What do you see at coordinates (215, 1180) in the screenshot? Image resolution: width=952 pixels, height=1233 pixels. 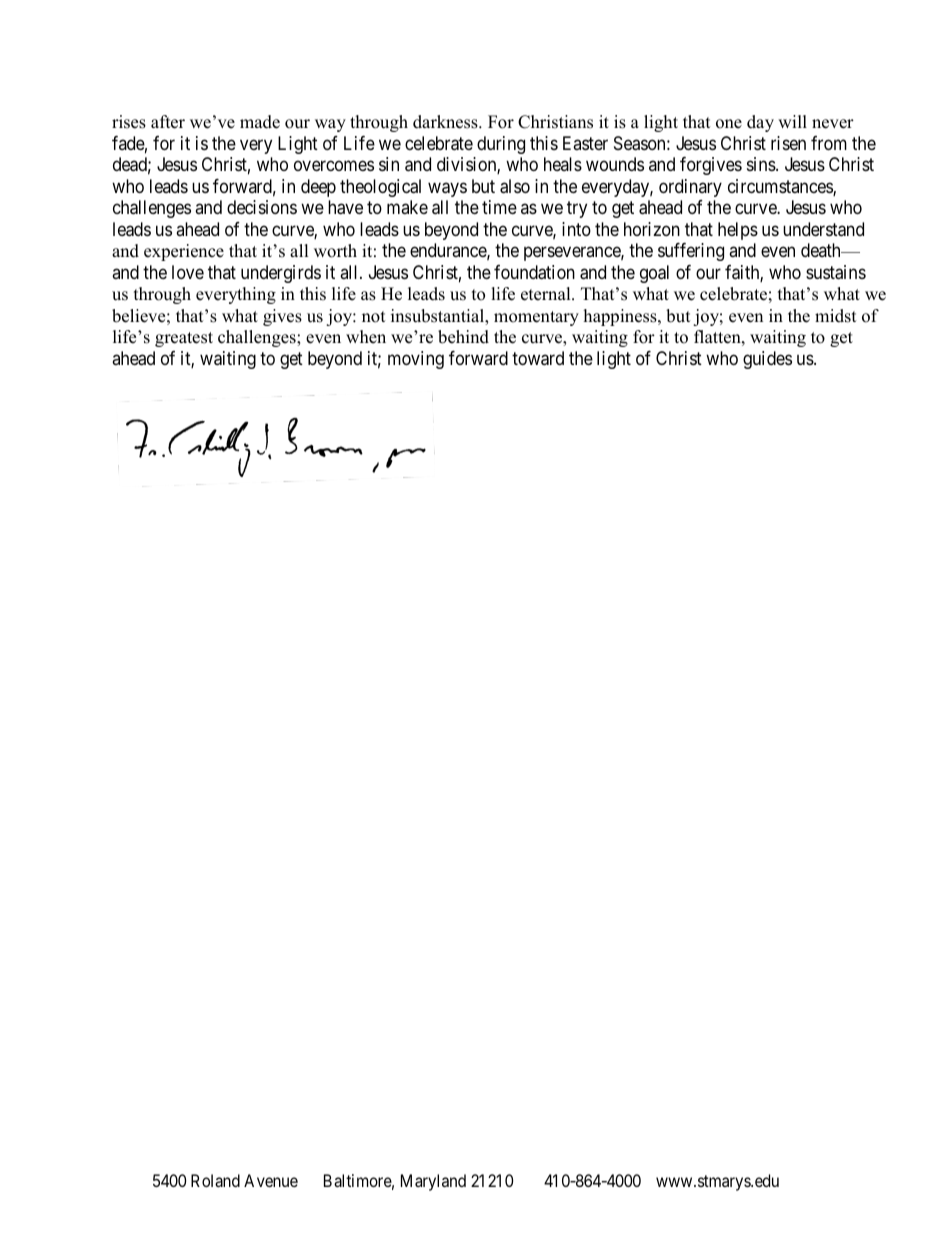 I see `Roland` at bounding box center [215, 1180].
